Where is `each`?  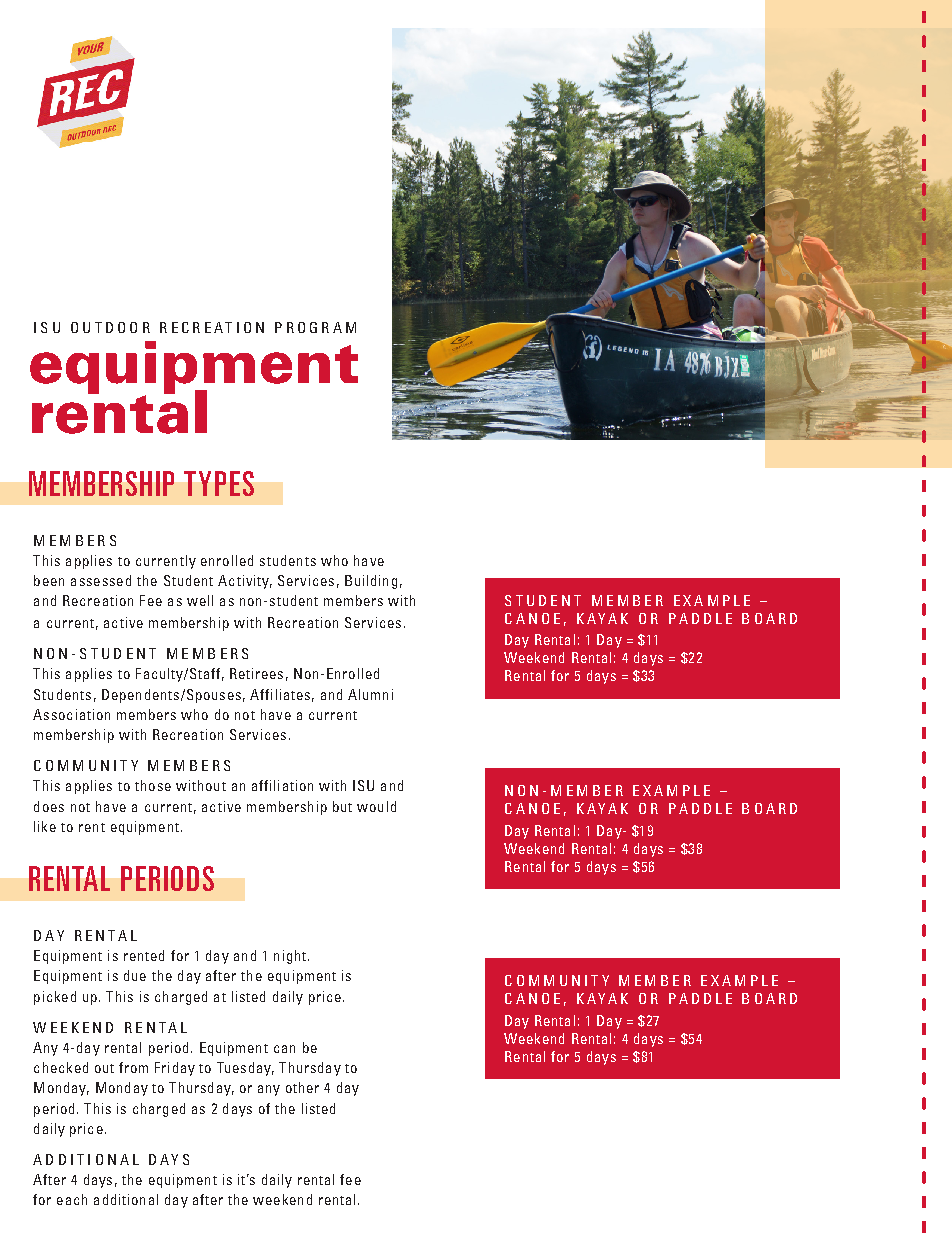 each is located at coordinates (72, 1199).
